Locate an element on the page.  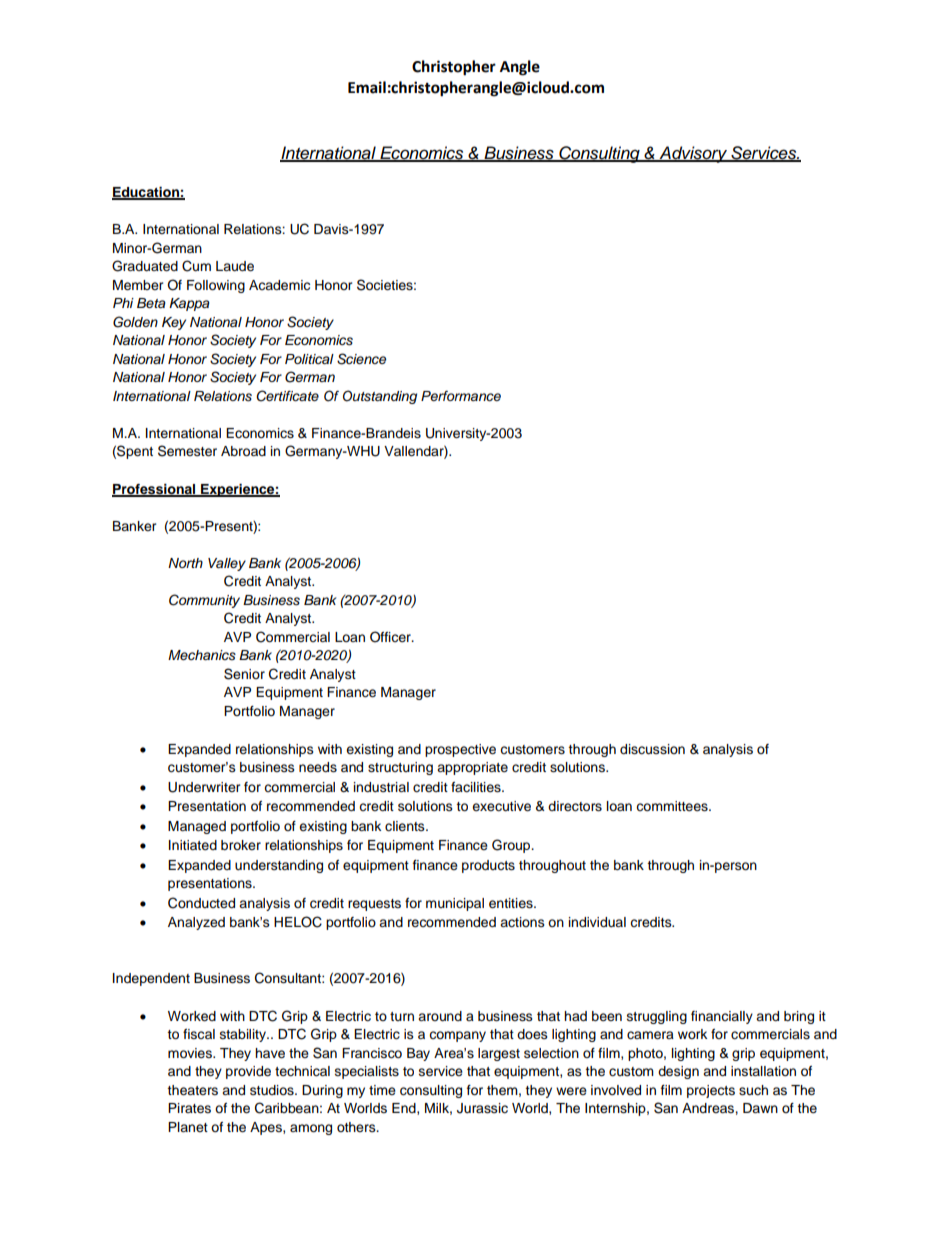
projects is located at coordinates (711, 1091).
